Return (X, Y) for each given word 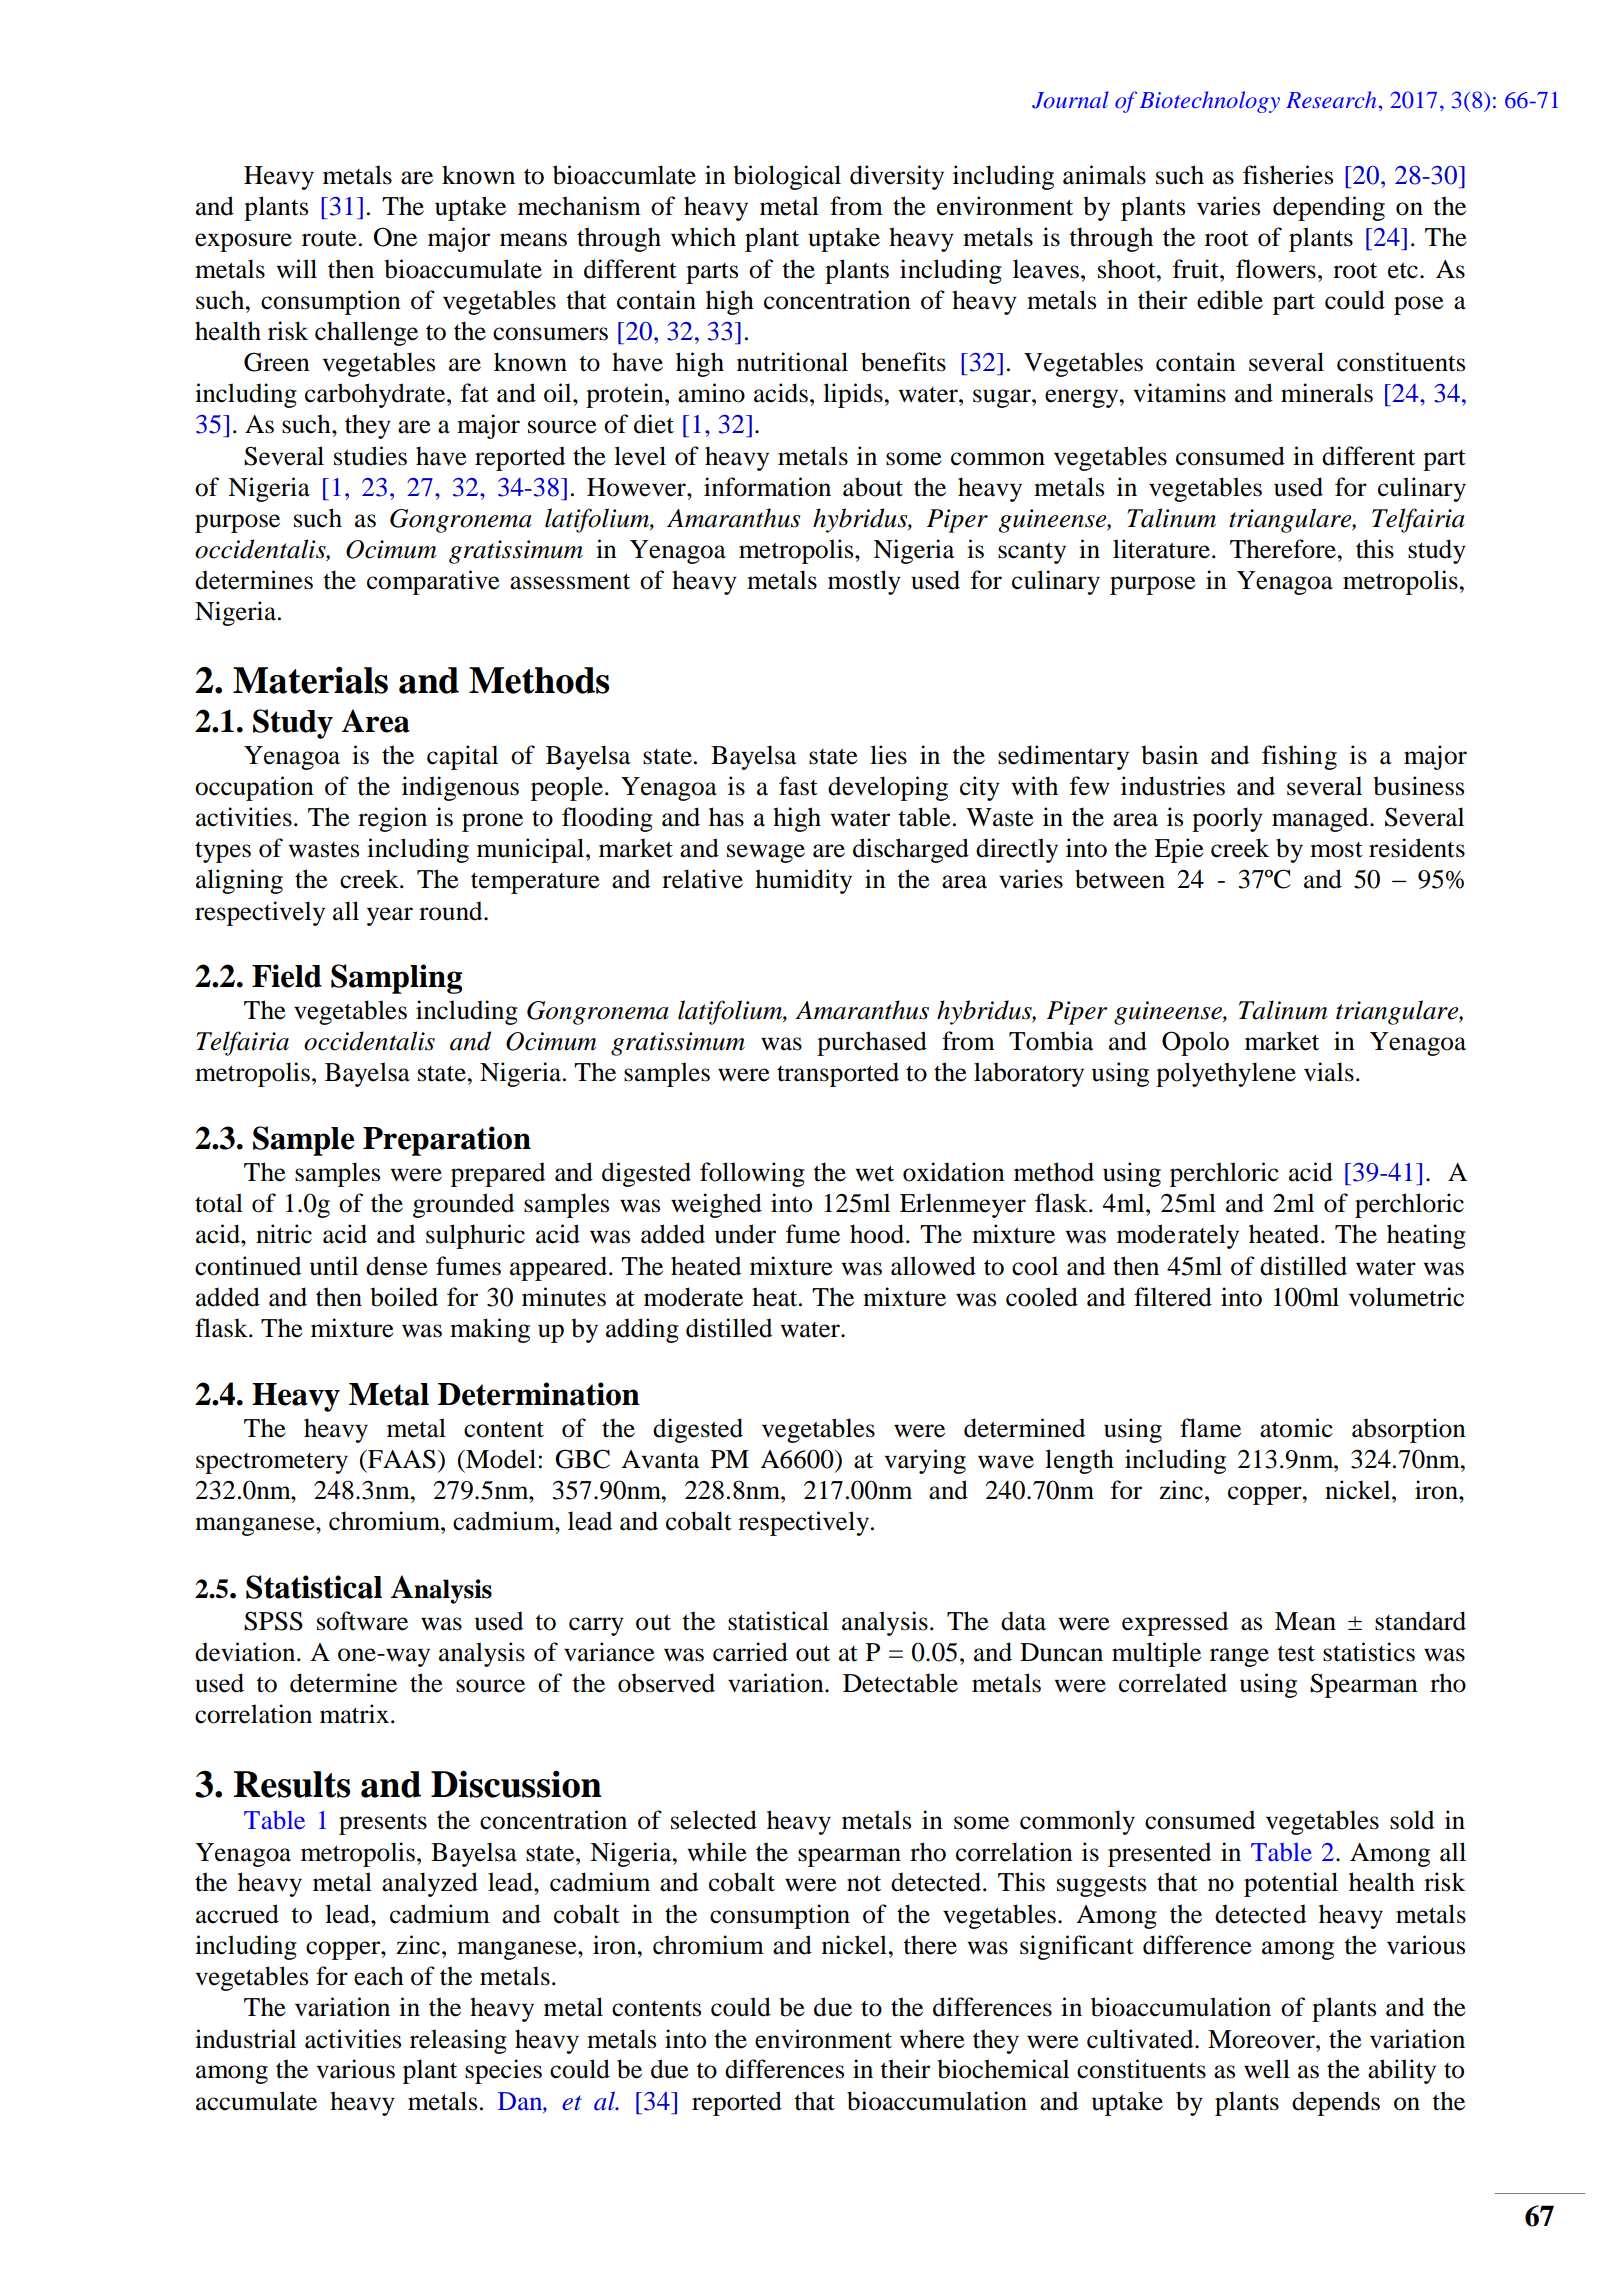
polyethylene (1226, 1074)
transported (838, 1074)
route (329, 238)
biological (787, 177)
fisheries (1288, 175)
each (379, 1976)
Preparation (447, 1141)
